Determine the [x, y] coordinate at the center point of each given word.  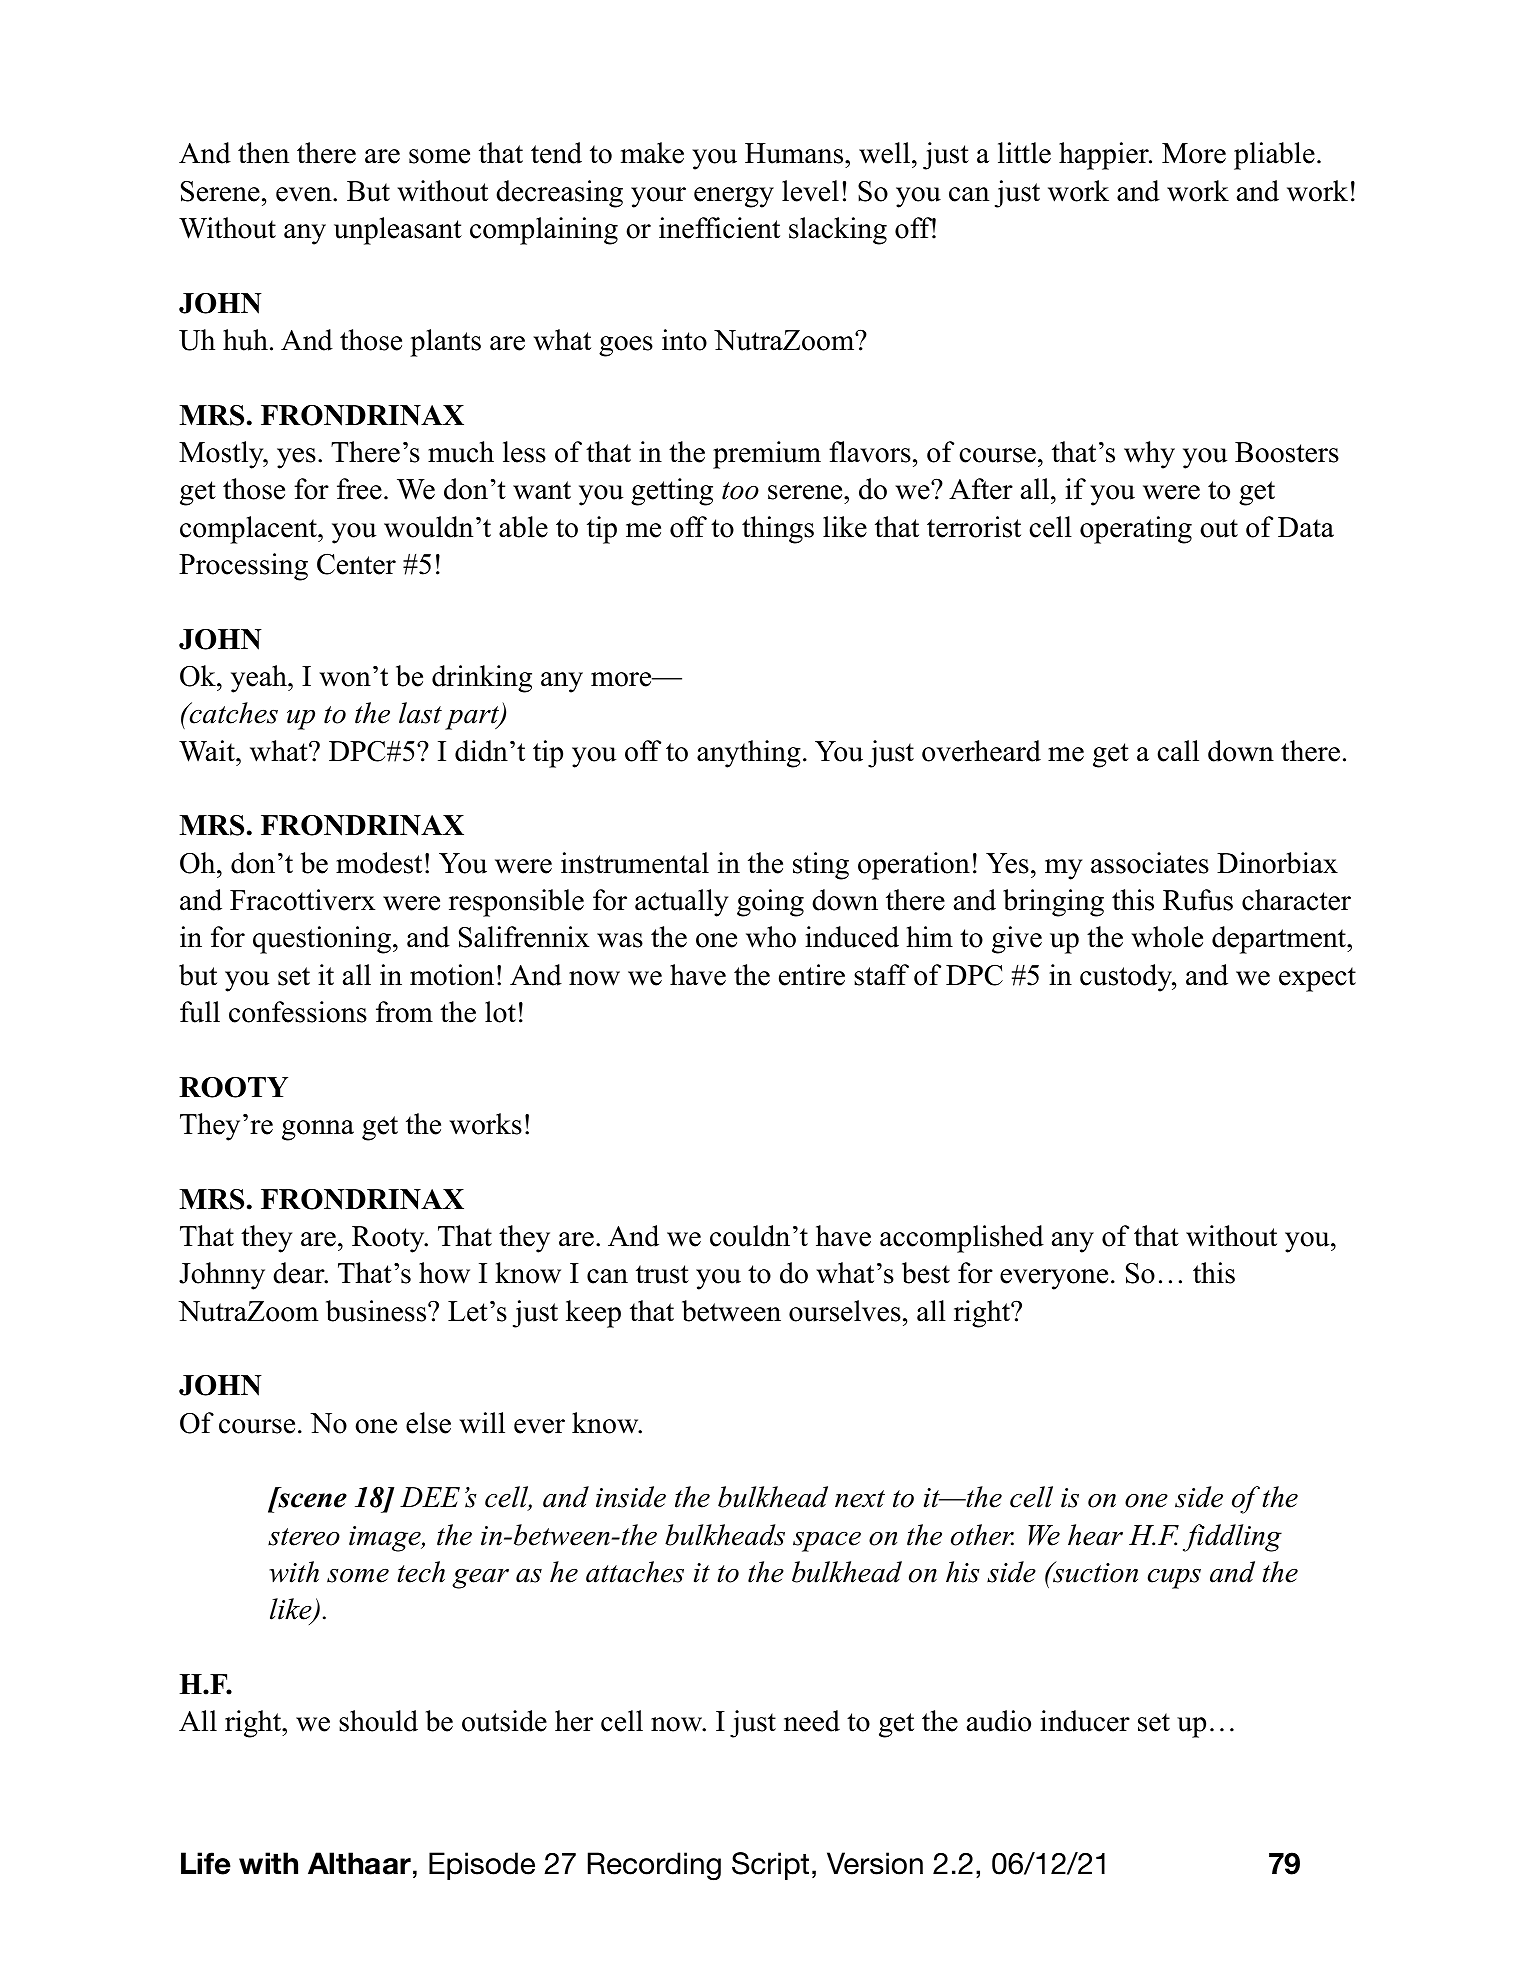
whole [1167, 937]
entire [812, 975]
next [860, 1499]
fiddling [1232, 1538]
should [378, 1721]
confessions [298, 1012]
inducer [1085, 1721]
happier [1105, 156]
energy [734, 197]
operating [1136, 530]
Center [356, 564]
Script [770, 1866]
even [305, 194]
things [778, 530]
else [428, 1423]
